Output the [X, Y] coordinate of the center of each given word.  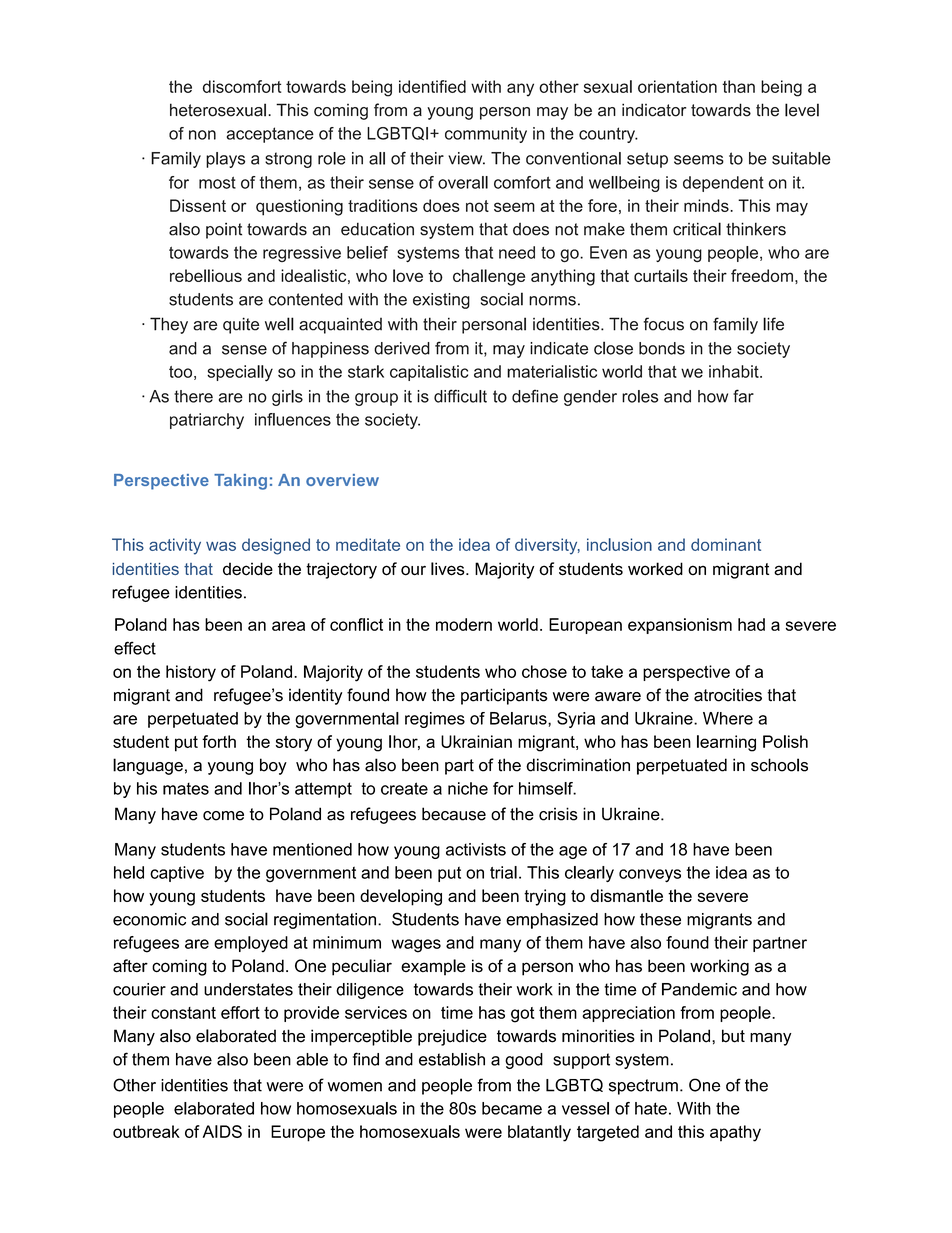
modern [464, 624]
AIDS [222, 1131]
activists [476, 849]
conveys [650, 875]
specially [240, 373]
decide [248, 569]
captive [177, 874]
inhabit [735, 371]
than [738, 86]
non [202, 135]
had [751, 624]
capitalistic [429, 373]
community [486, 135]
